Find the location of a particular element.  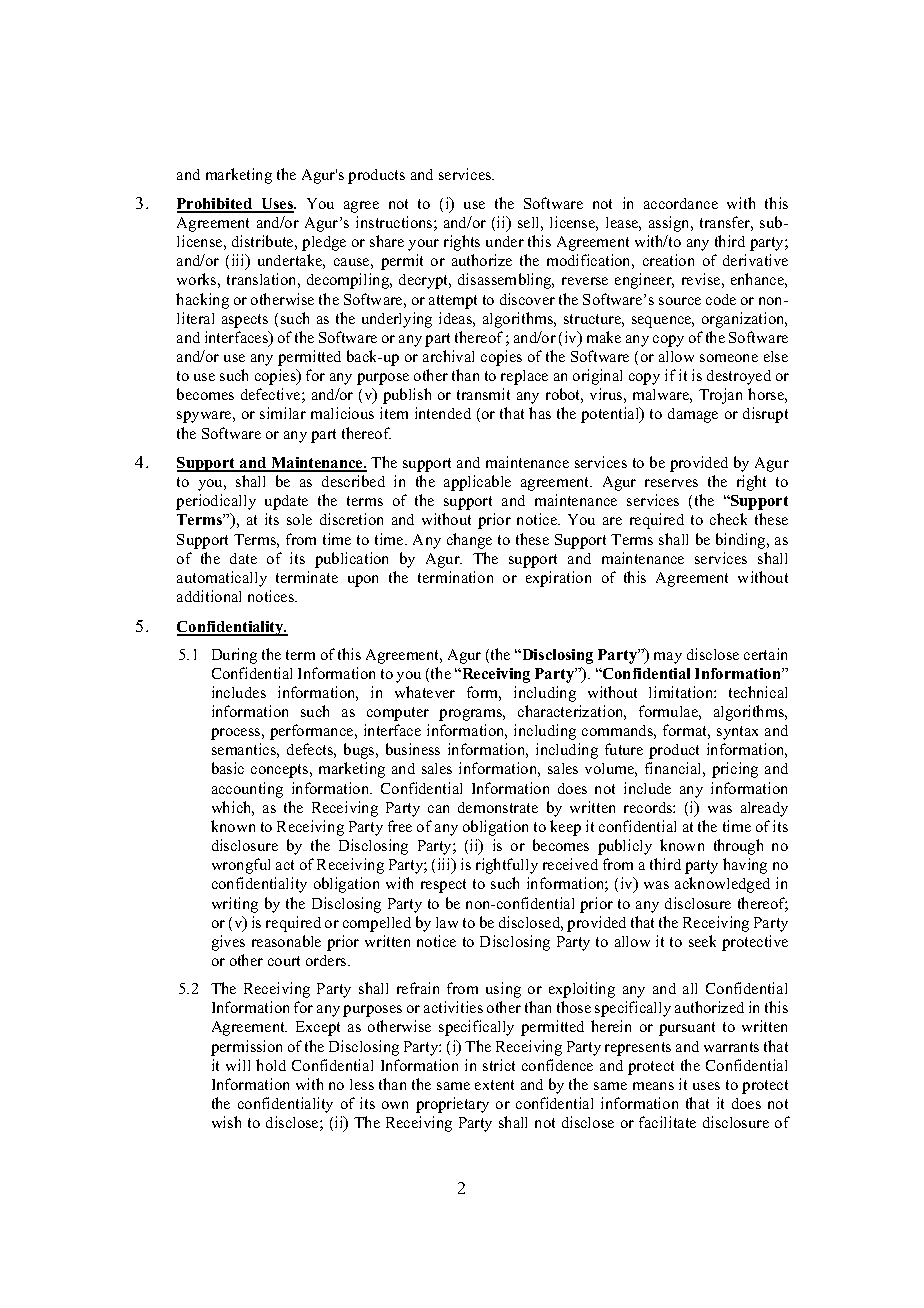

demonstrate is located at coordinates (498, 807).
